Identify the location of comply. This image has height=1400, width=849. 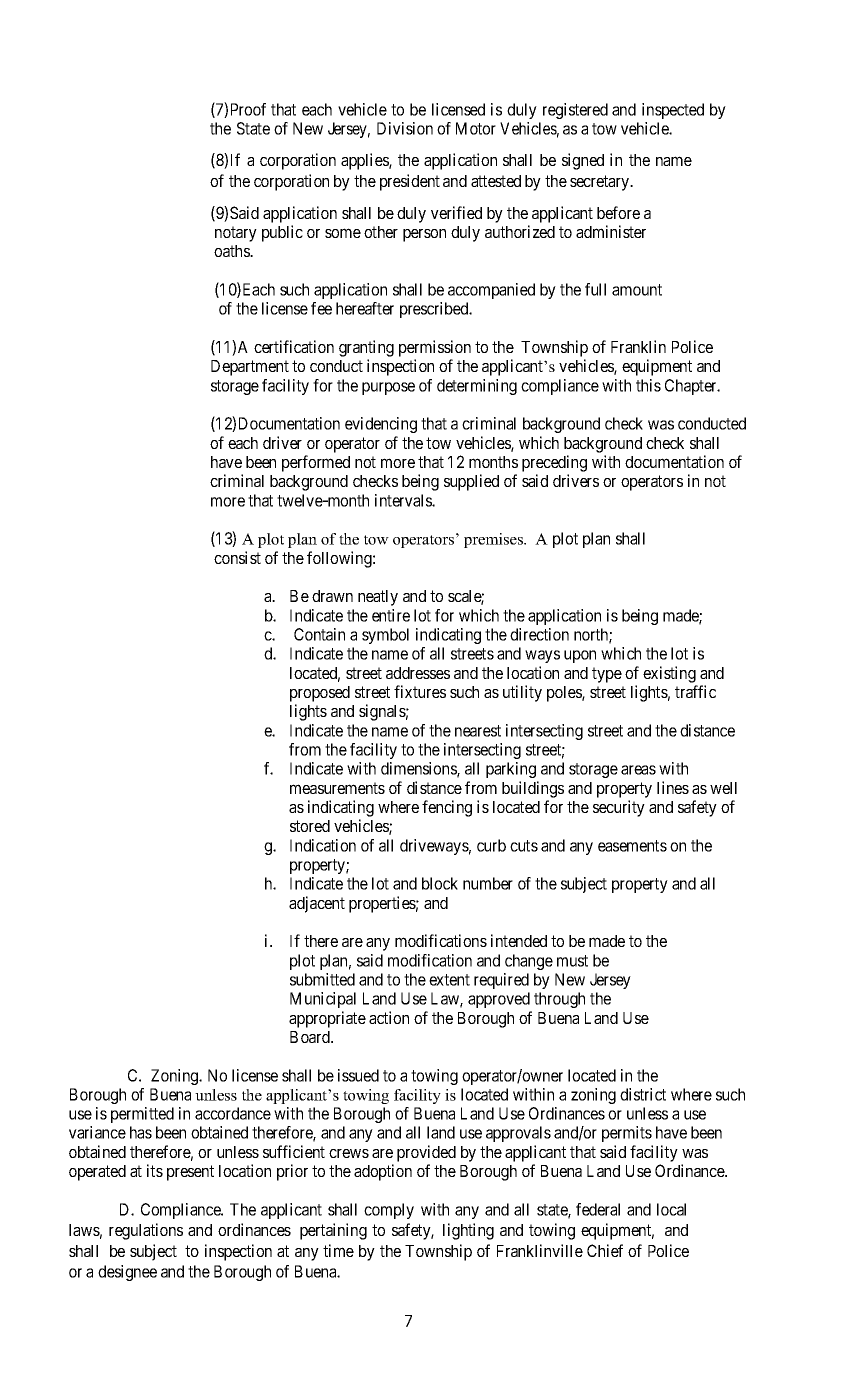
(389, 1211).
